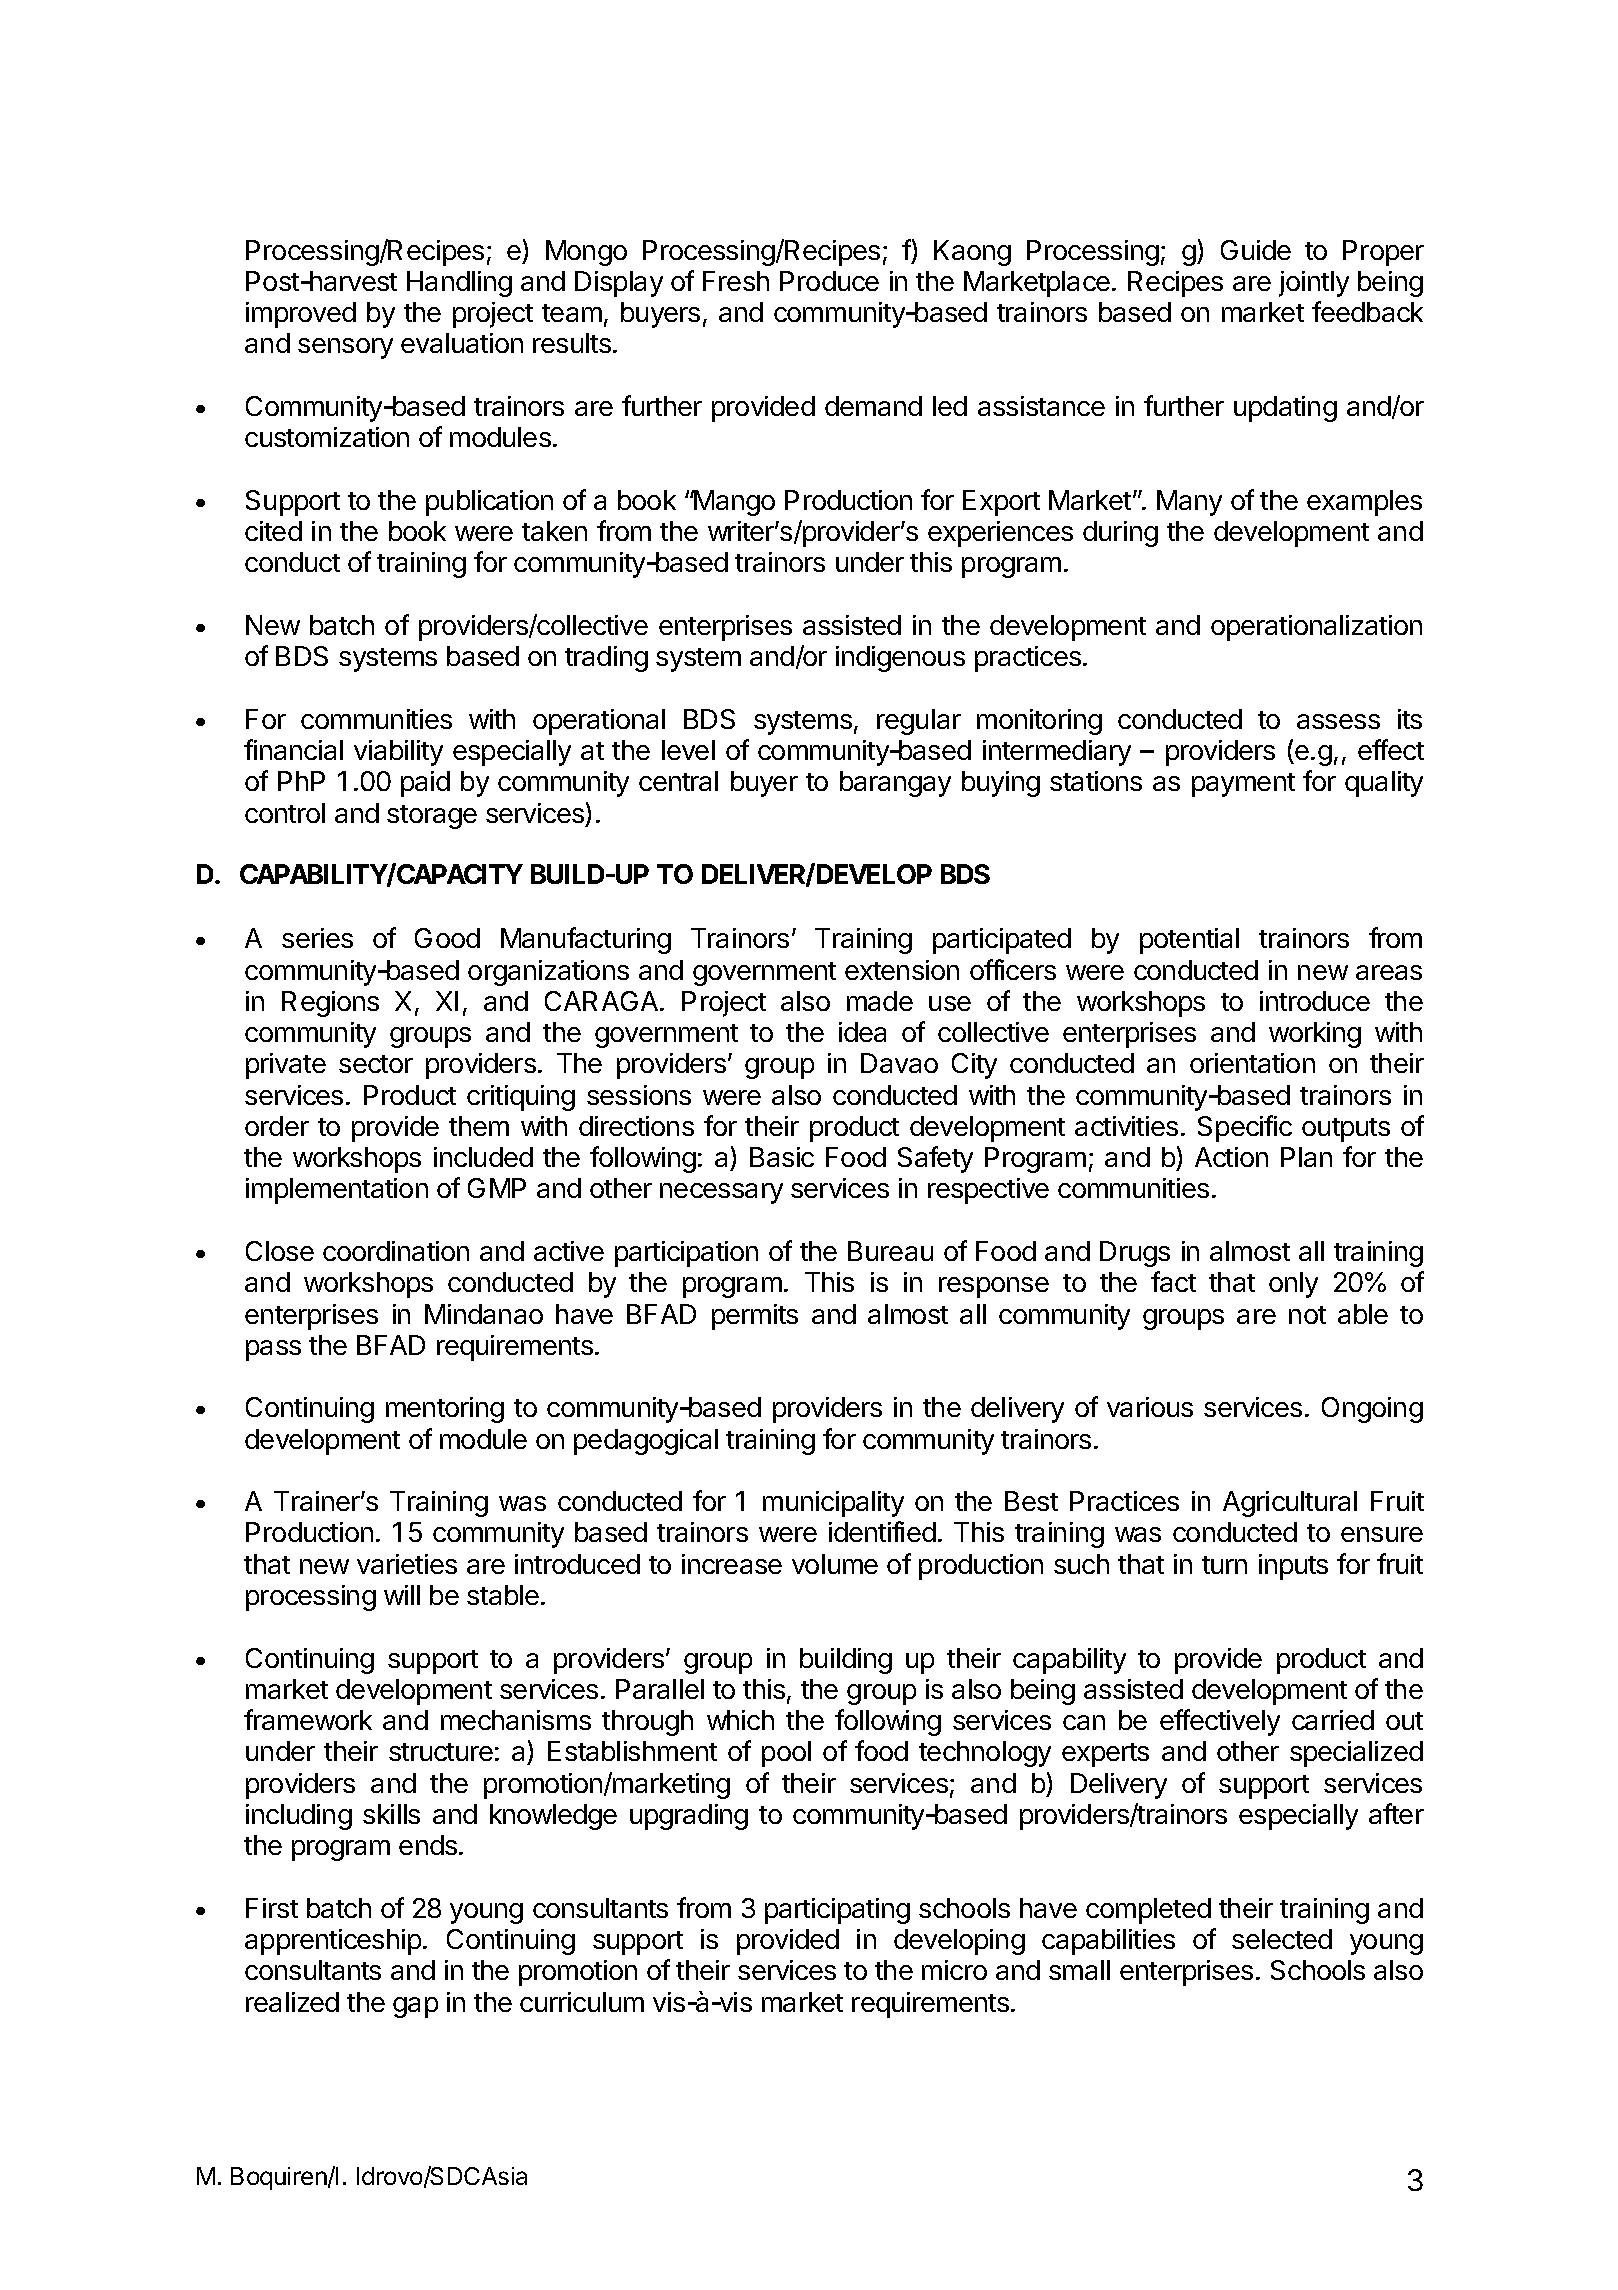 The height and width of the document is (2290, 1618). I want to click on Produce, so click(829, 281).
